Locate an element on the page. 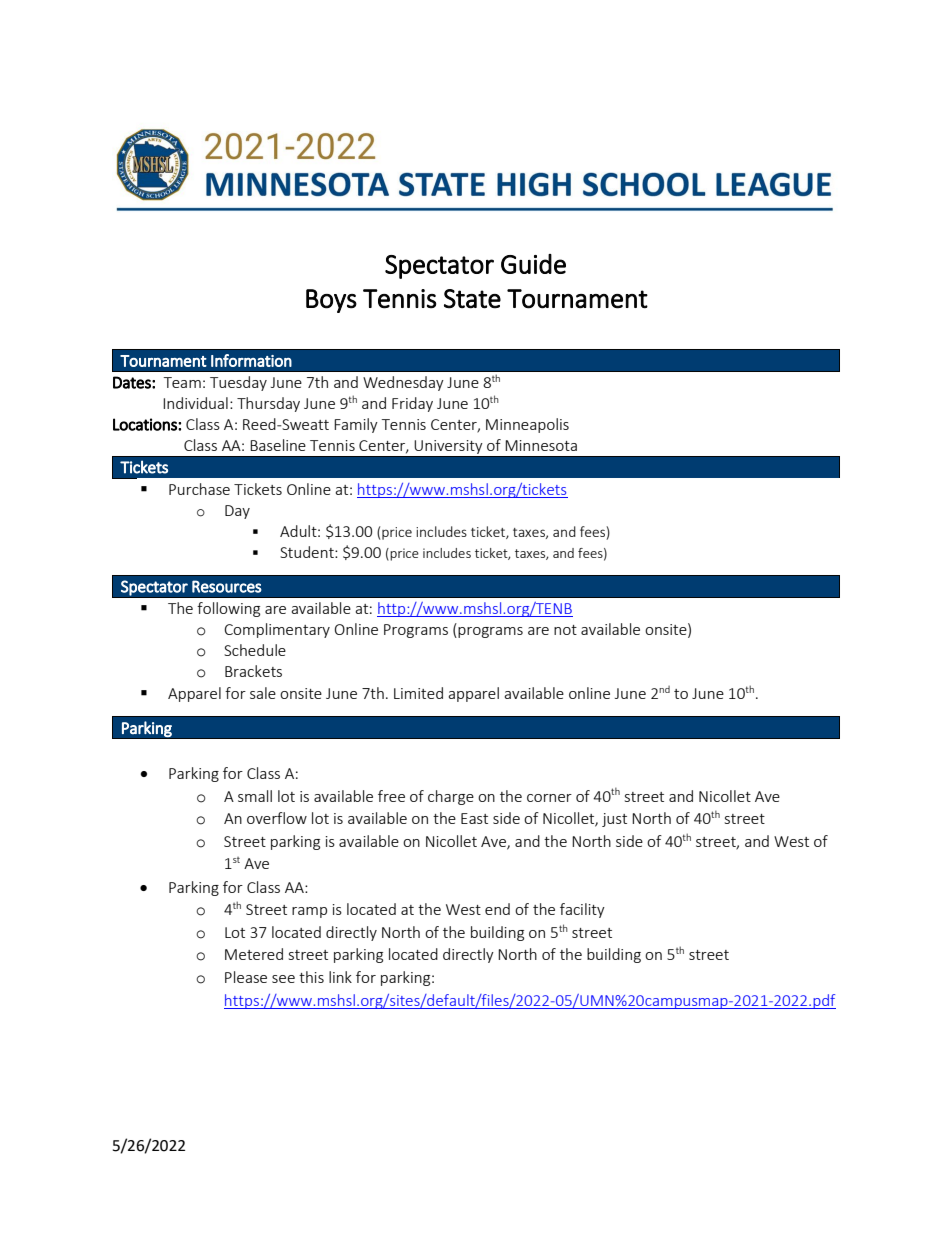 The image size is (952, 1233). Please is located at coordinates (246, 977).
